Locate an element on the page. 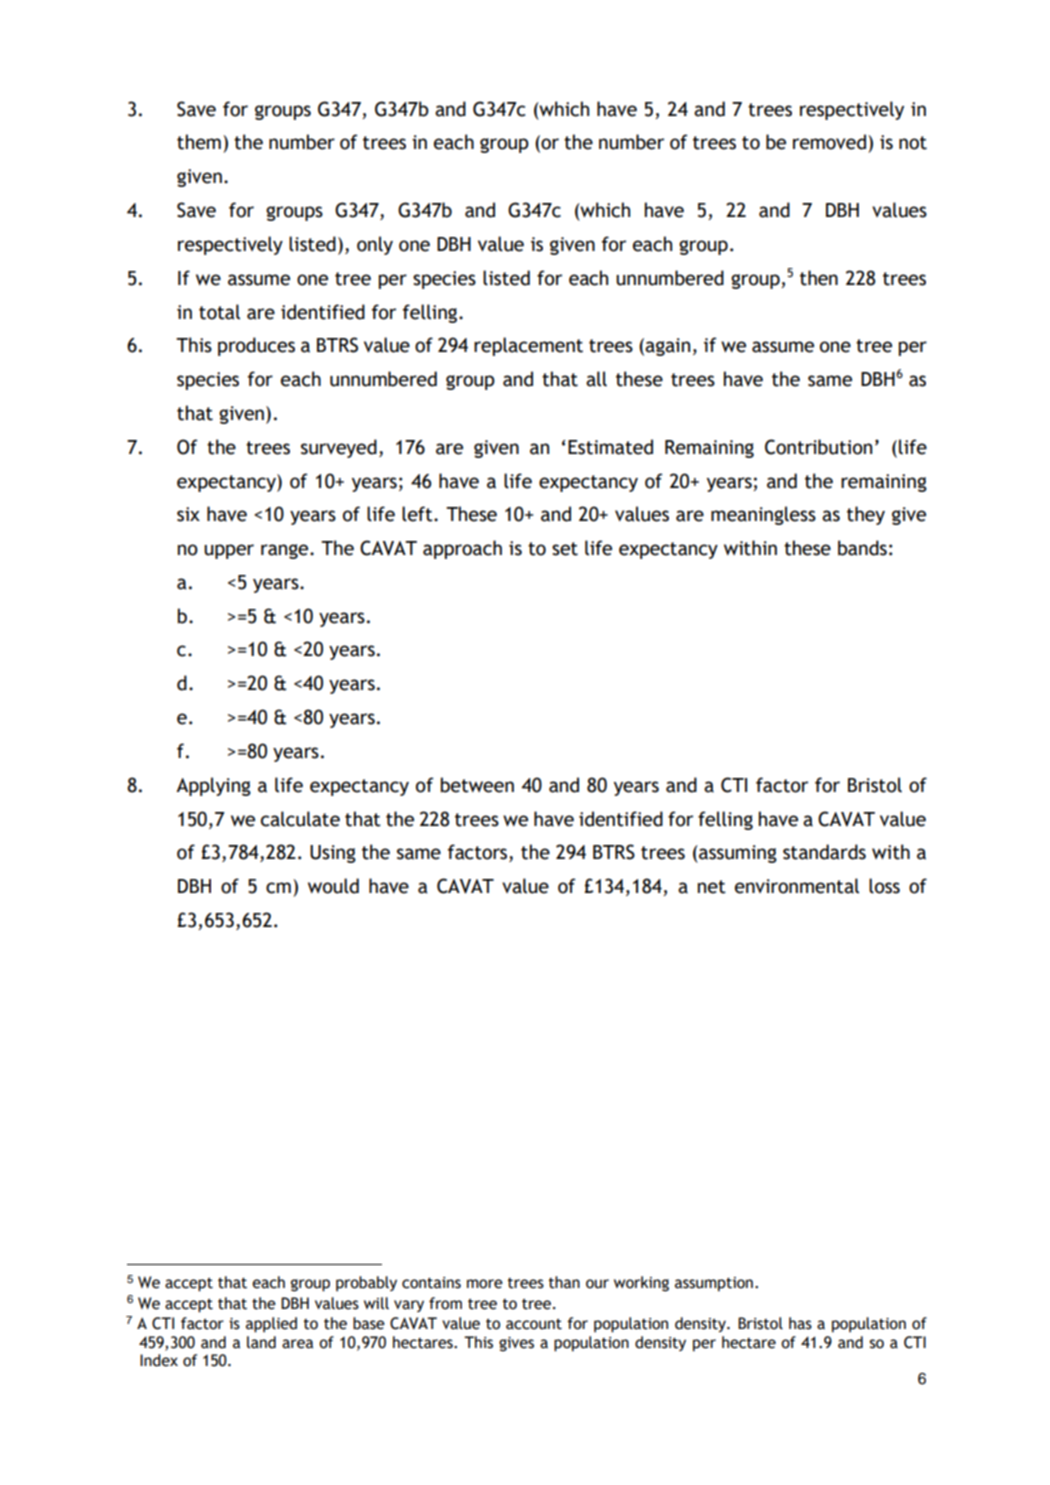  between is located at coordinates (477, 785).
